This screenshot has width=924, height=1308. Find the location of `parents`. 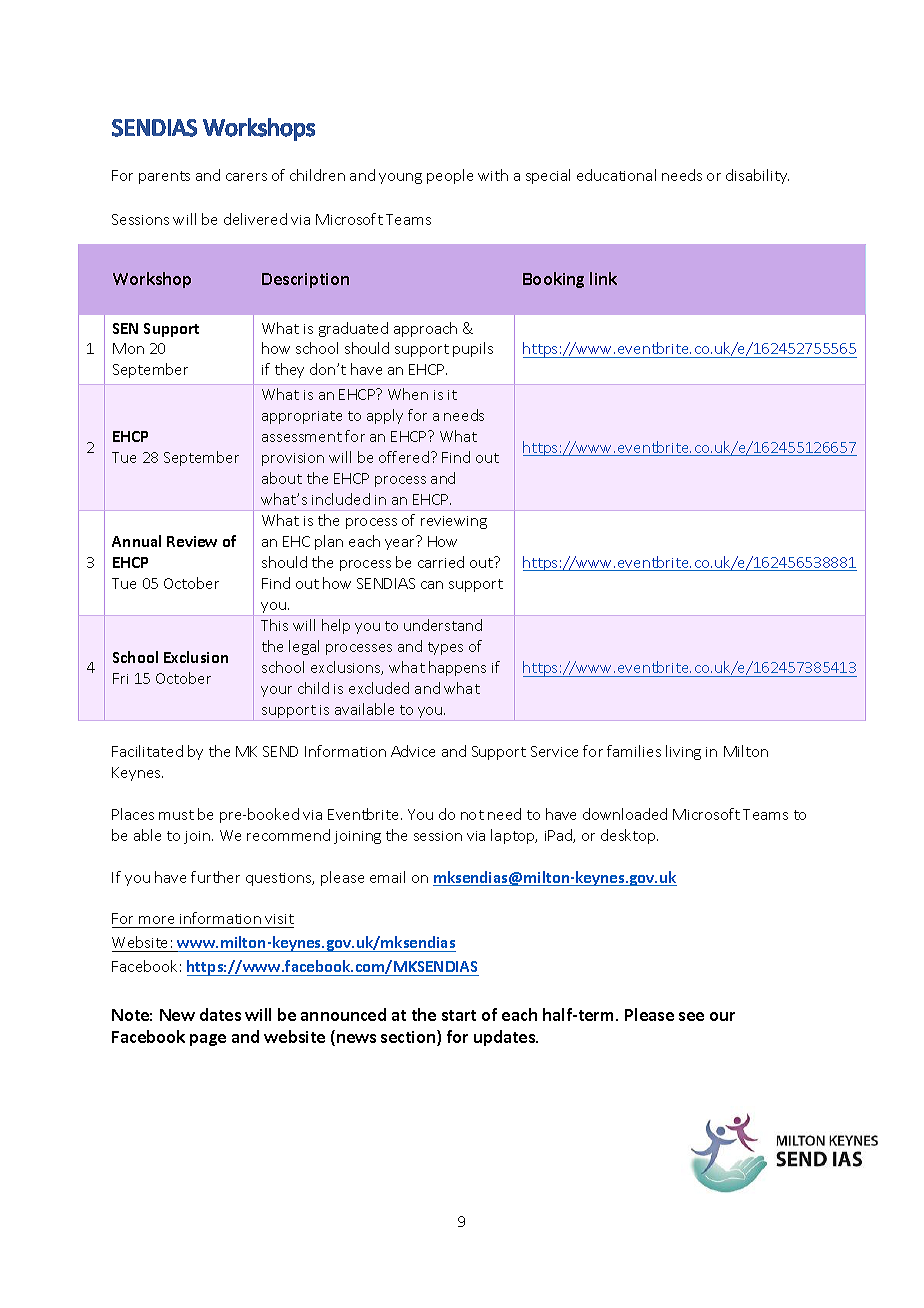

parents is located at coordinates (164, 177).
